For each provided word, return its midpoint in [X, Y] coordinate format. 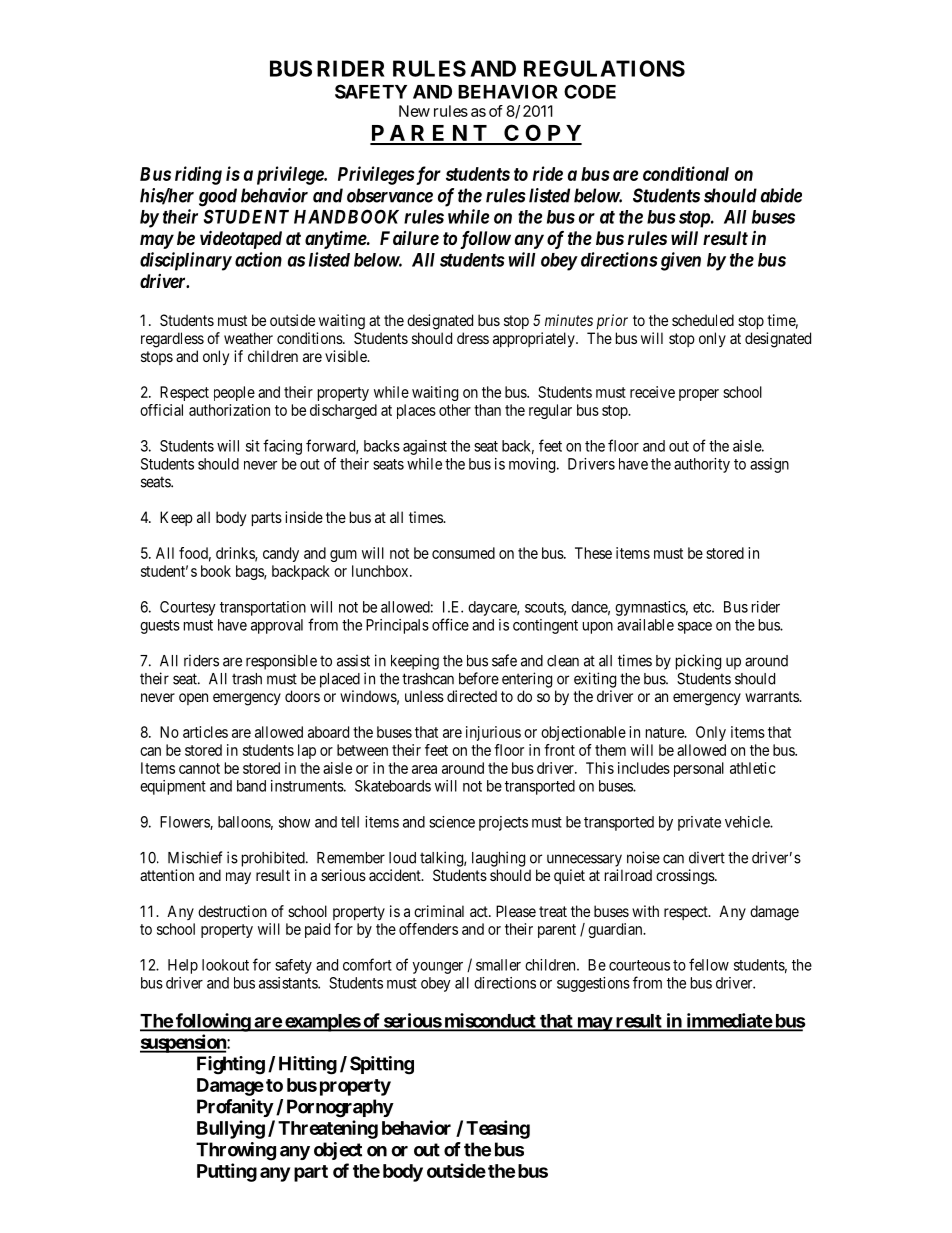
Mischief [195, 857]
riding [198, 175]
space [695, 628]
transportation [263, 608]
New [414, 111]
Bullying [231, 1129]
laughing [498, 859]
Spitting [382, 1065]
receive [652, 392]
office [450, 624]
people [234, 393]
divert [707, 857]
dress [473, 338]
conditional [686, 173]
